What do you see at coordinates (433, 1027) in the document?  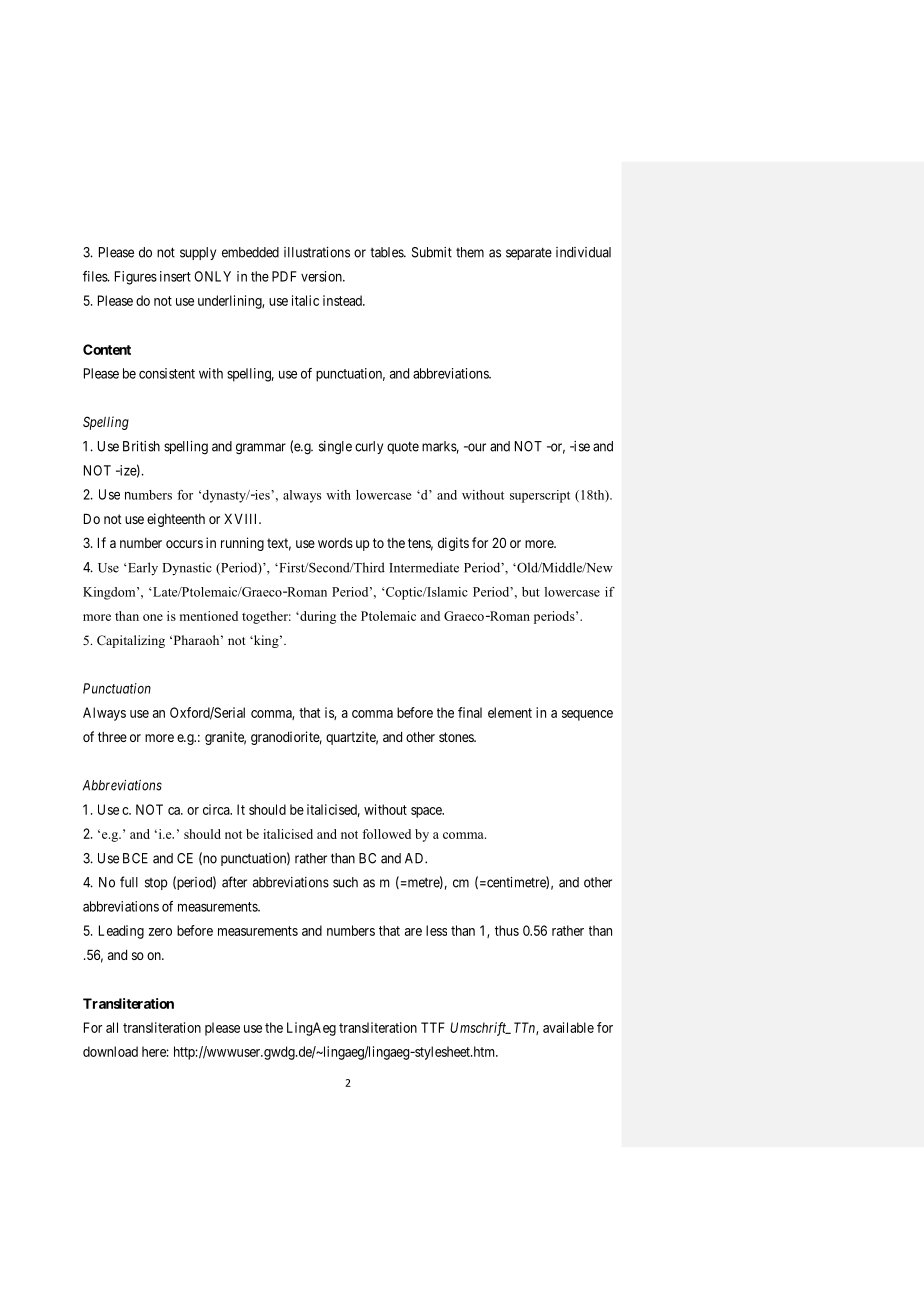 I see `TTF` at bounding box center [433, 1027].
